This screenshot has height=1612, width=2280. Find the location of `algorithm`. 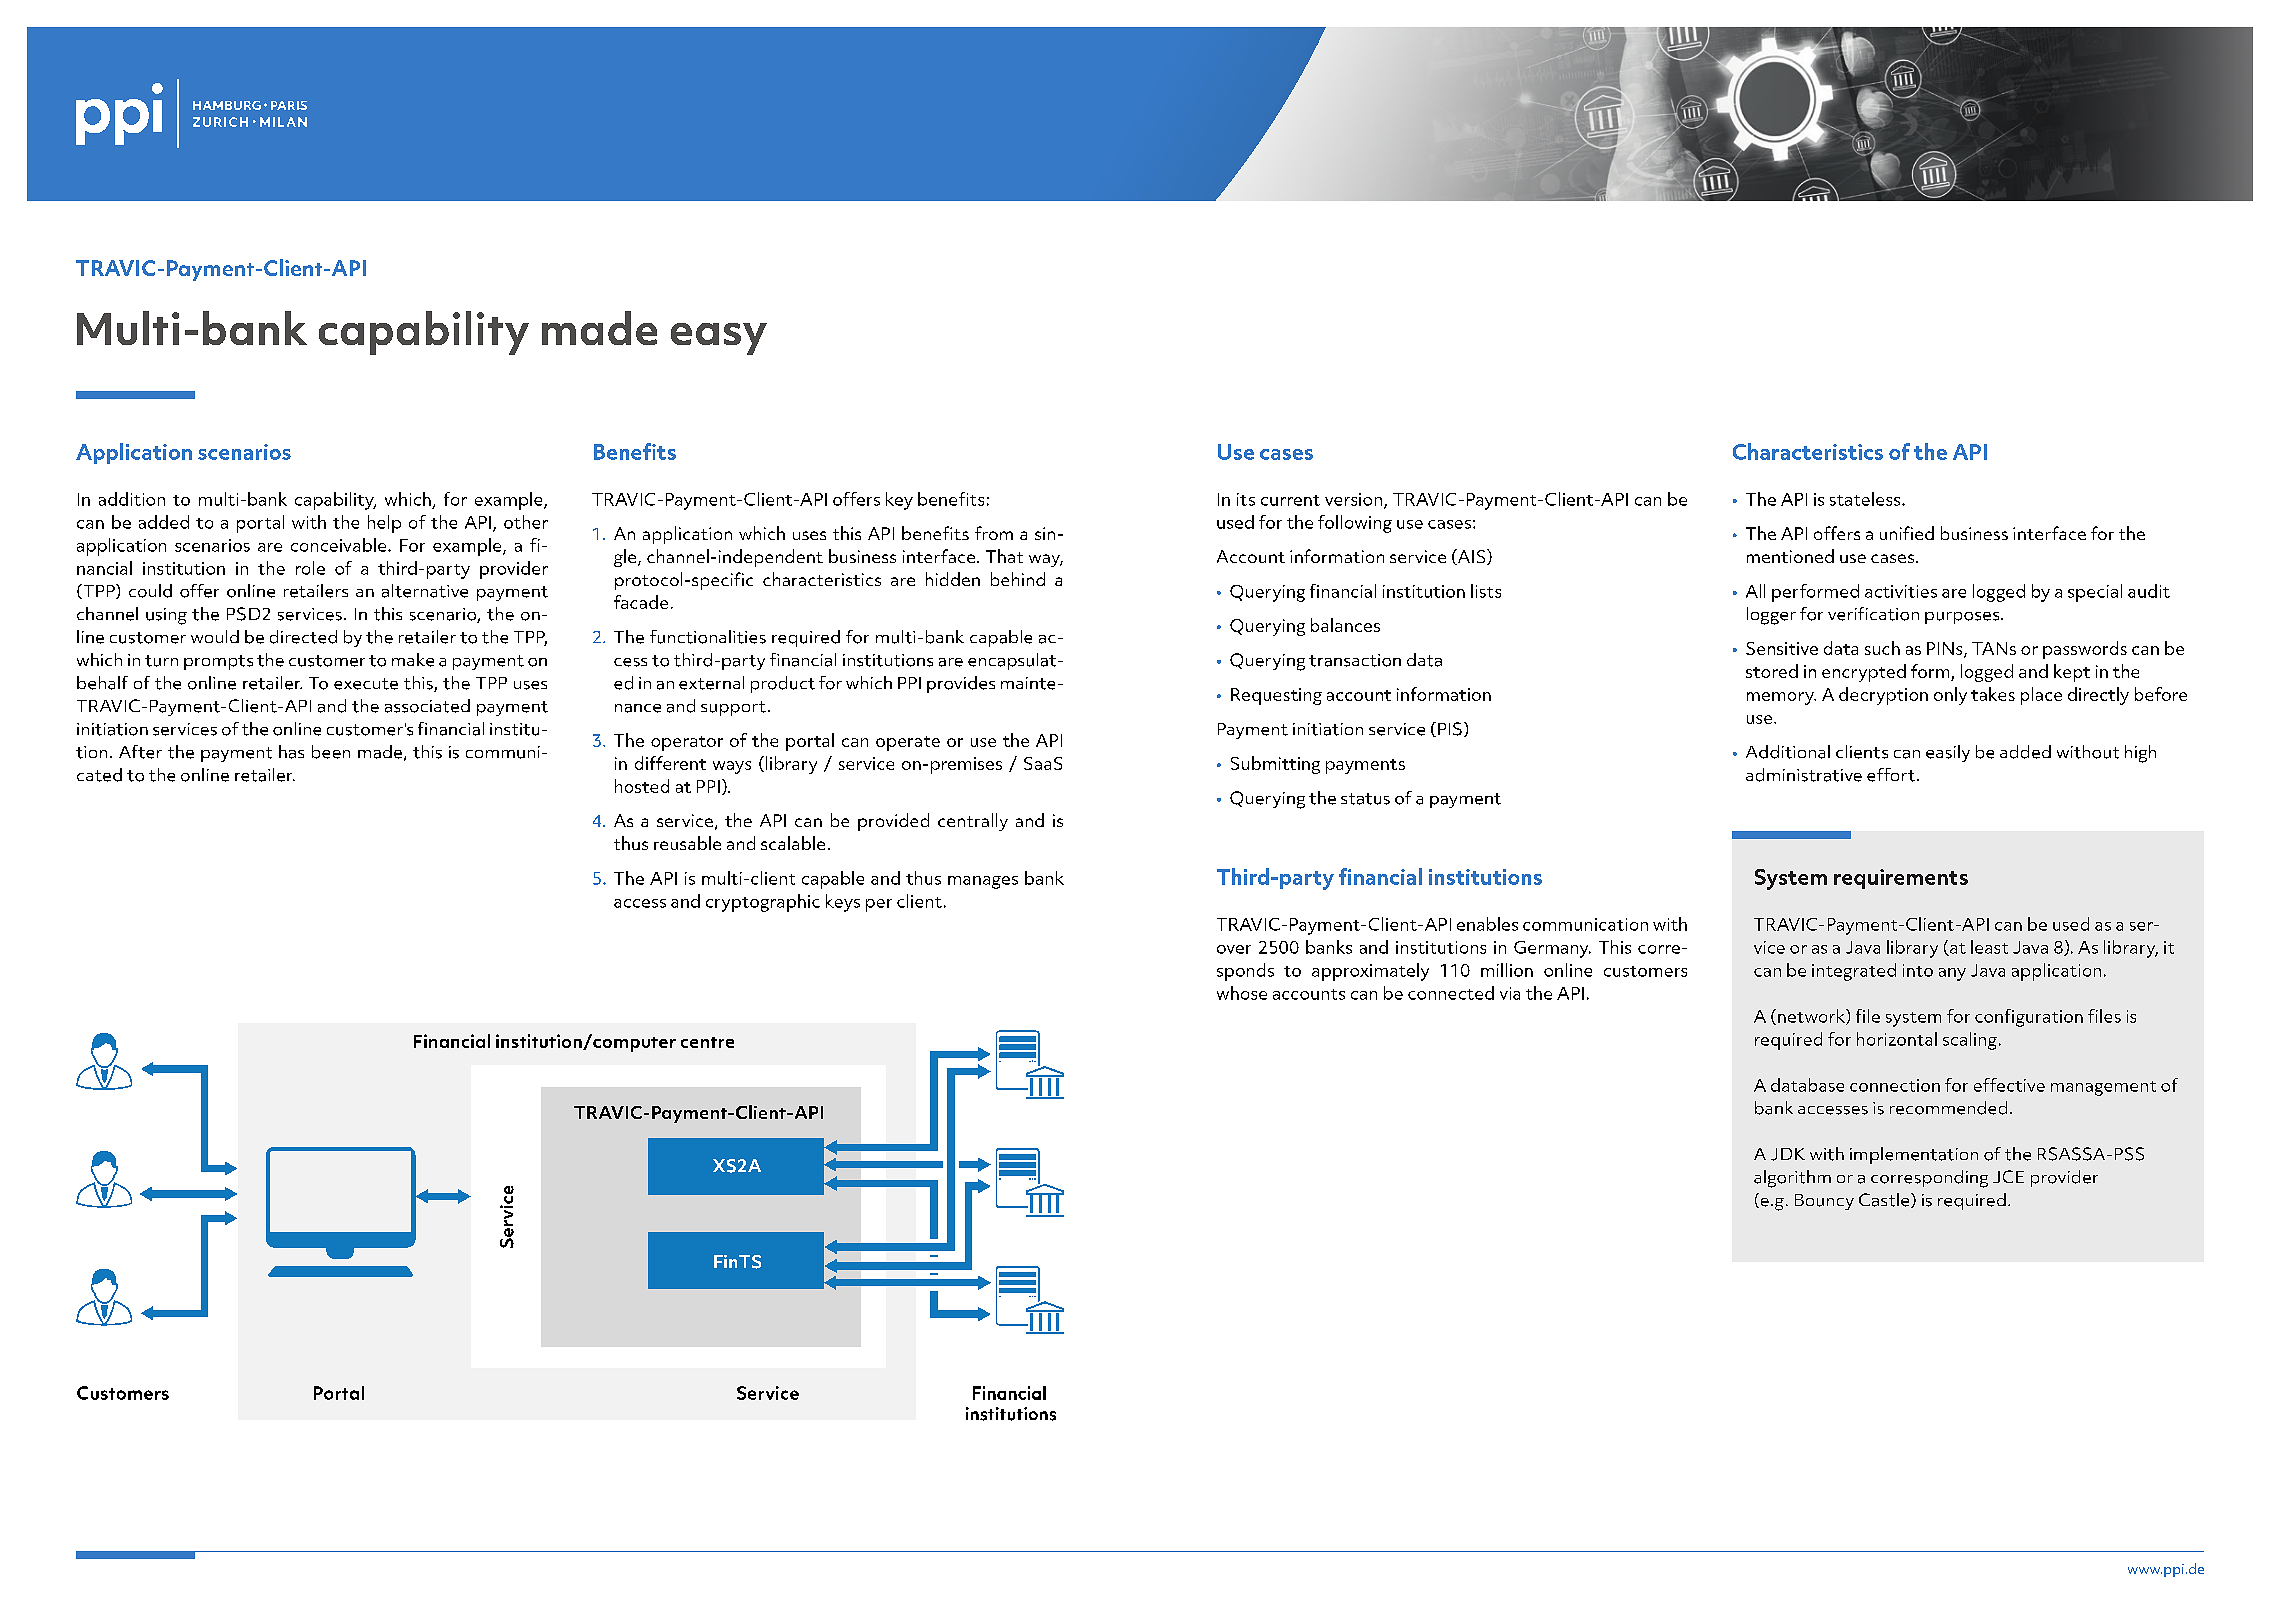

algorithm is located at coordinates (1792, 1179).
